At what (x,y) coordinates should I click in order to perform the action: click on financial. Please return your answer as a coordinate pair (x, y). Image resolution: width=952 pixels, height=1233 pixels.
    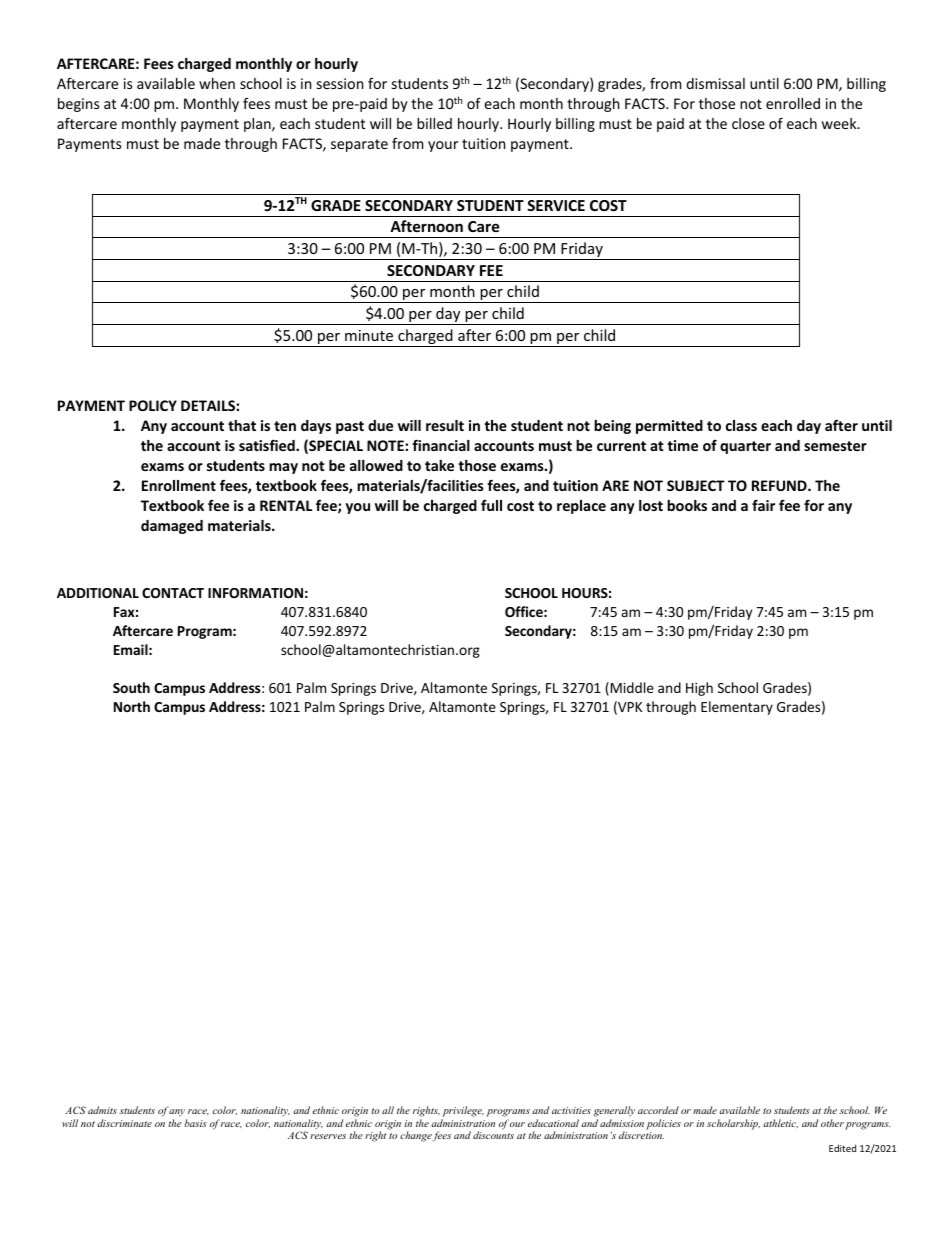
    Looking at the image, I should click on (441, 445).
